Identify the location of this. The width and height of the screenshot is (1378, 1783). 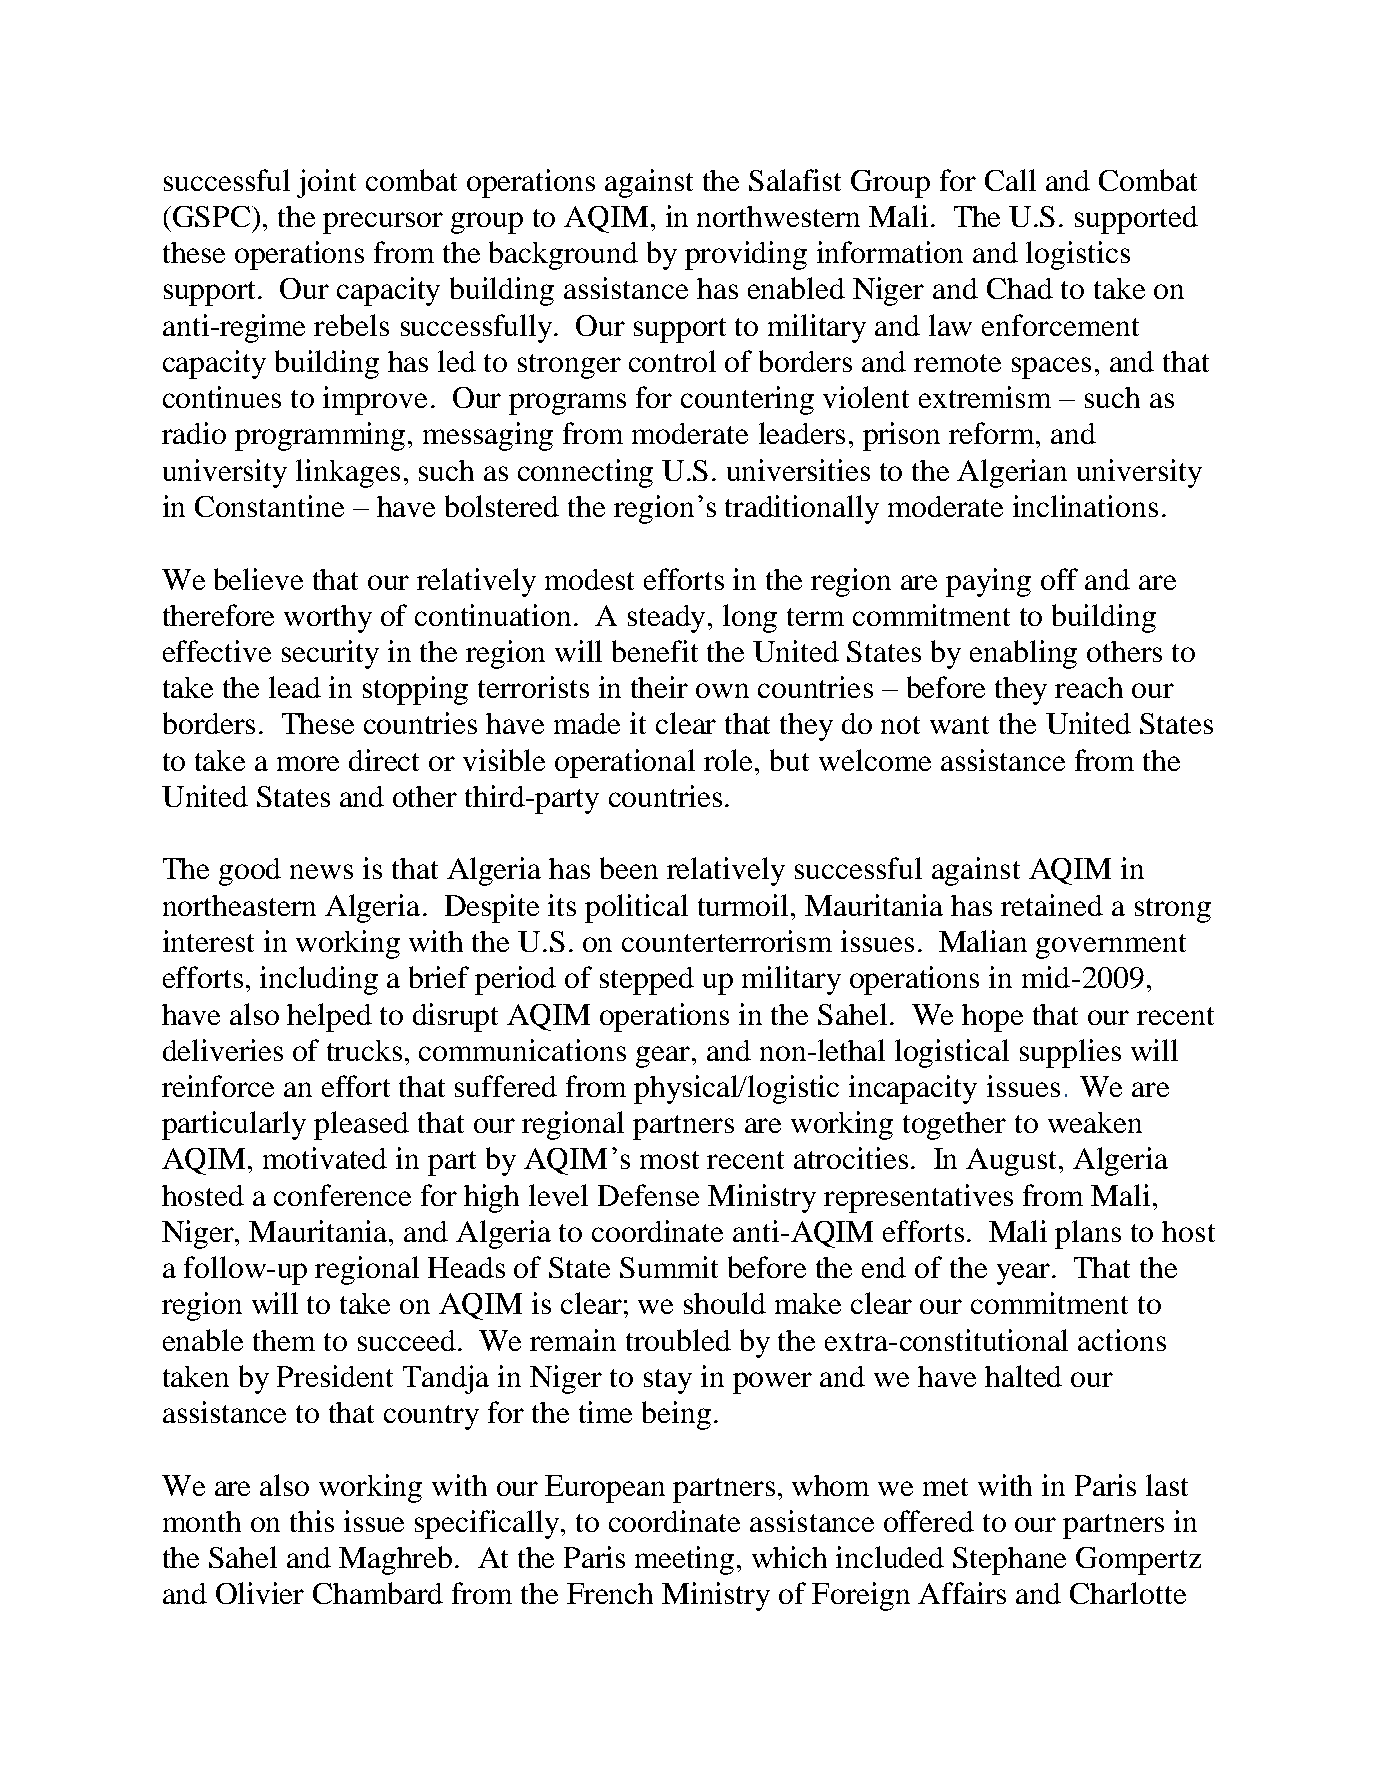
(312, 1521).
